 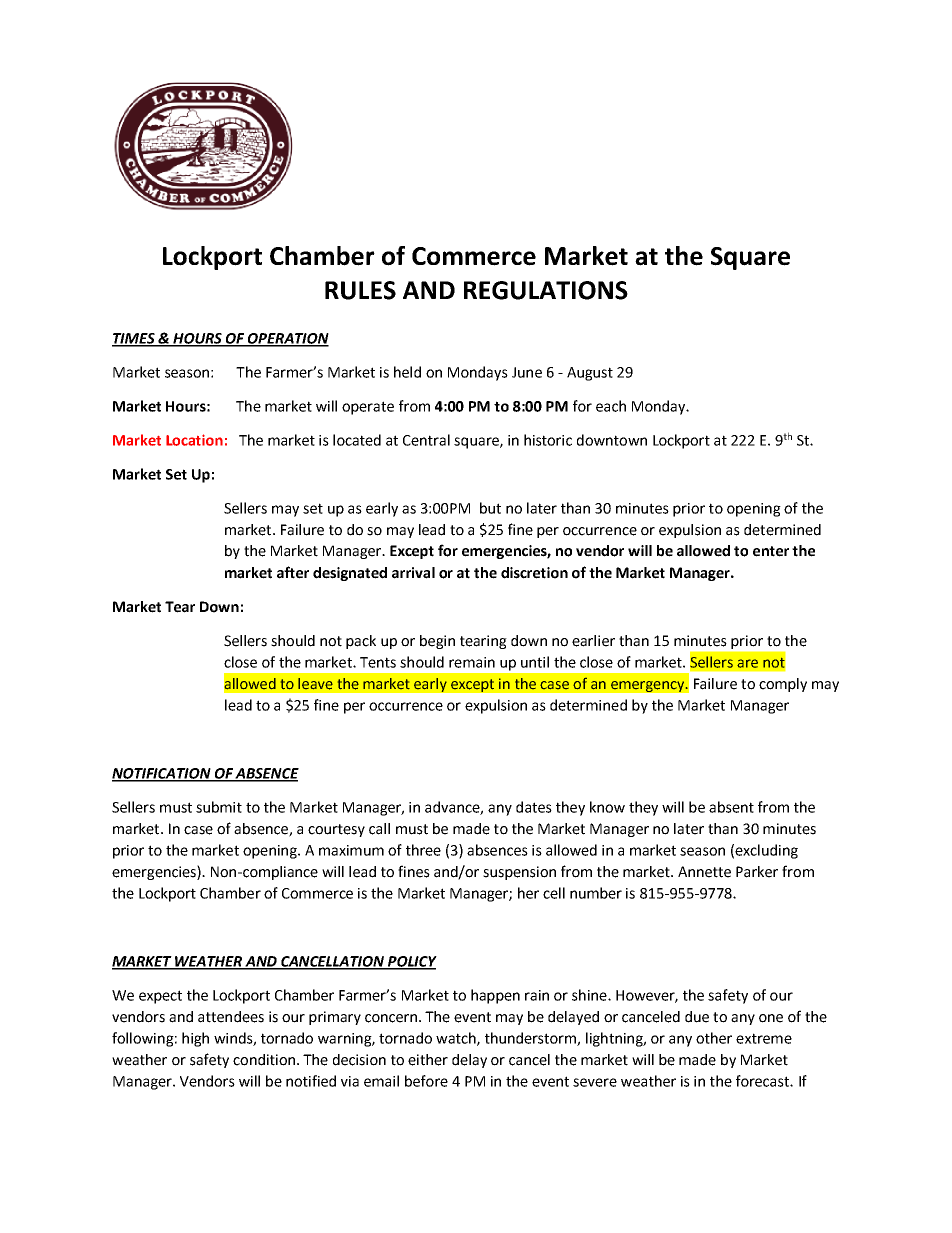 What do you see at coordinates (590, 374) in the screenshot?
I see `August` at bounding box center [590, 374].
